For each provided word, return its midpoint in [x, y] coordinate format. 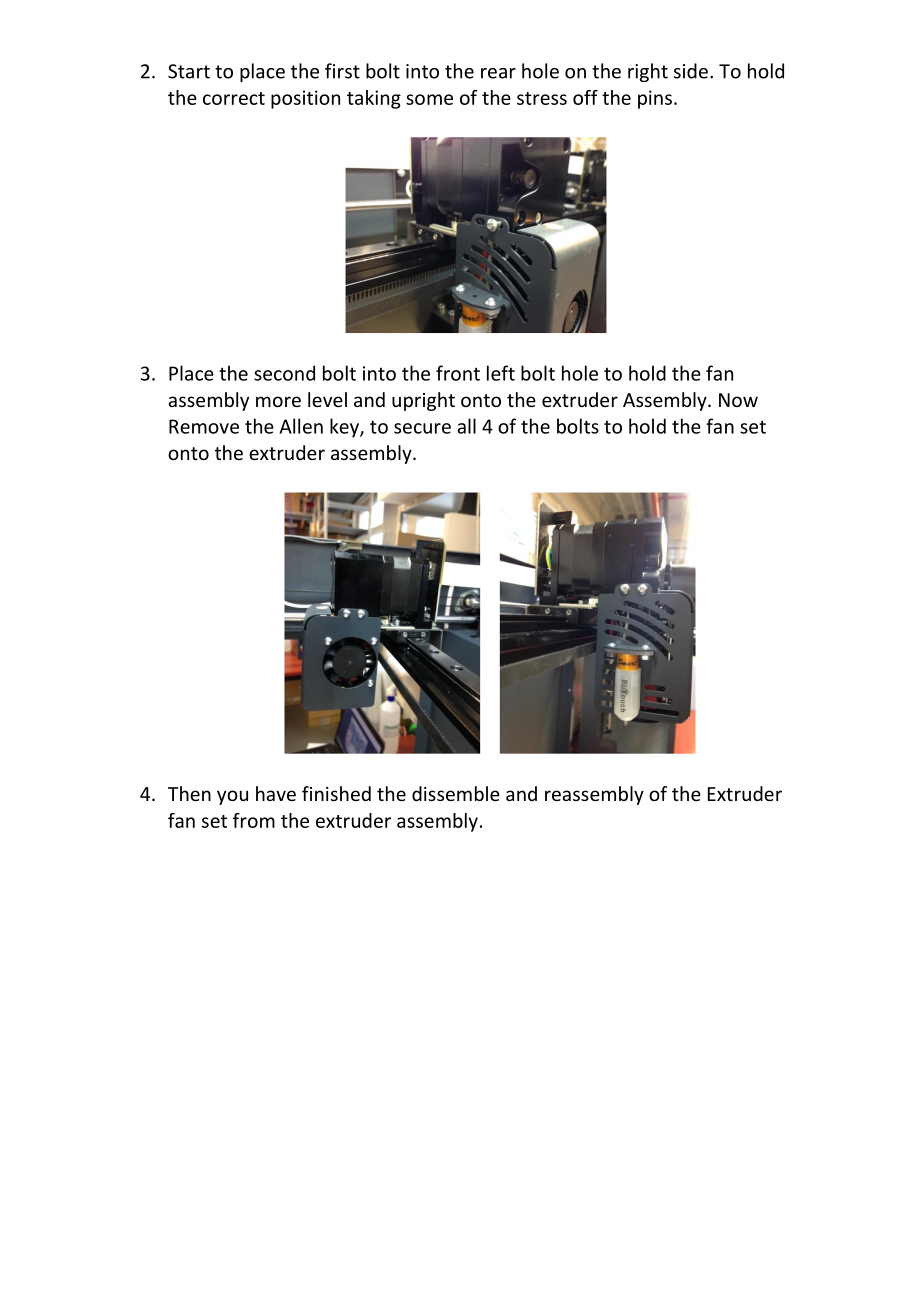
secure [422, 428]
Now [738, 400]
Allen [301, 426]
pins [655, 99]
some [429, 99]
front [458, 373]
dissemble [456, 793]
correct [234, 98]
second [284, 373]
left [501, 373]
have [276, 793]
